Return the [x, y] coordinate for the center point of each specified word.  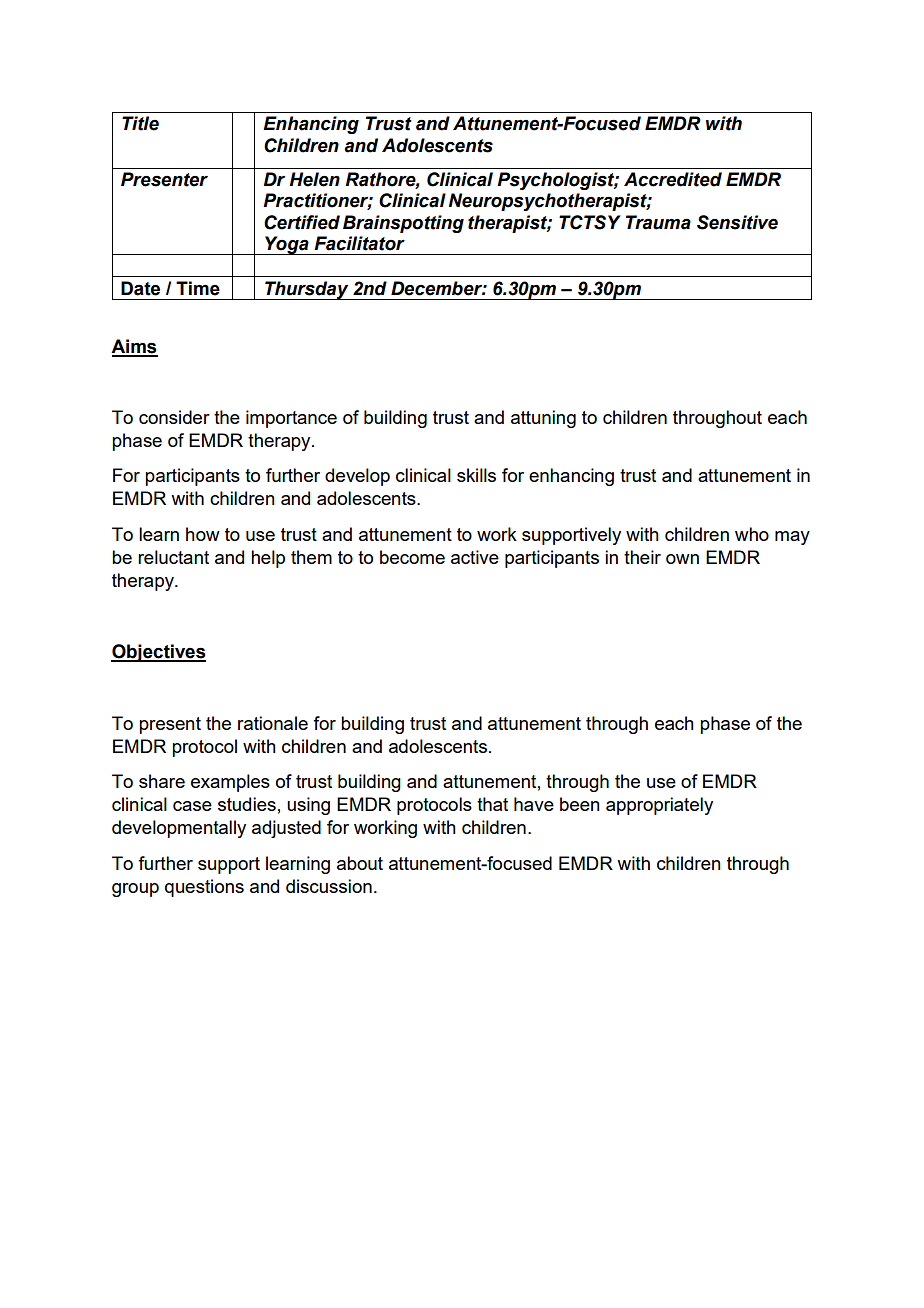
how [203, 534]
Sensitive [737, 222]
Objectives [158, 653]
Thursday [307, 290]
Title [140, 123]
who [752, 534]
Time [198, 288]
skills [476, 475]
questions [204, 888]
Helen [314, 179]
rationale [273, 723]
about [360, 863]
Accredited [673, 179]
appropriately [659, 806]
